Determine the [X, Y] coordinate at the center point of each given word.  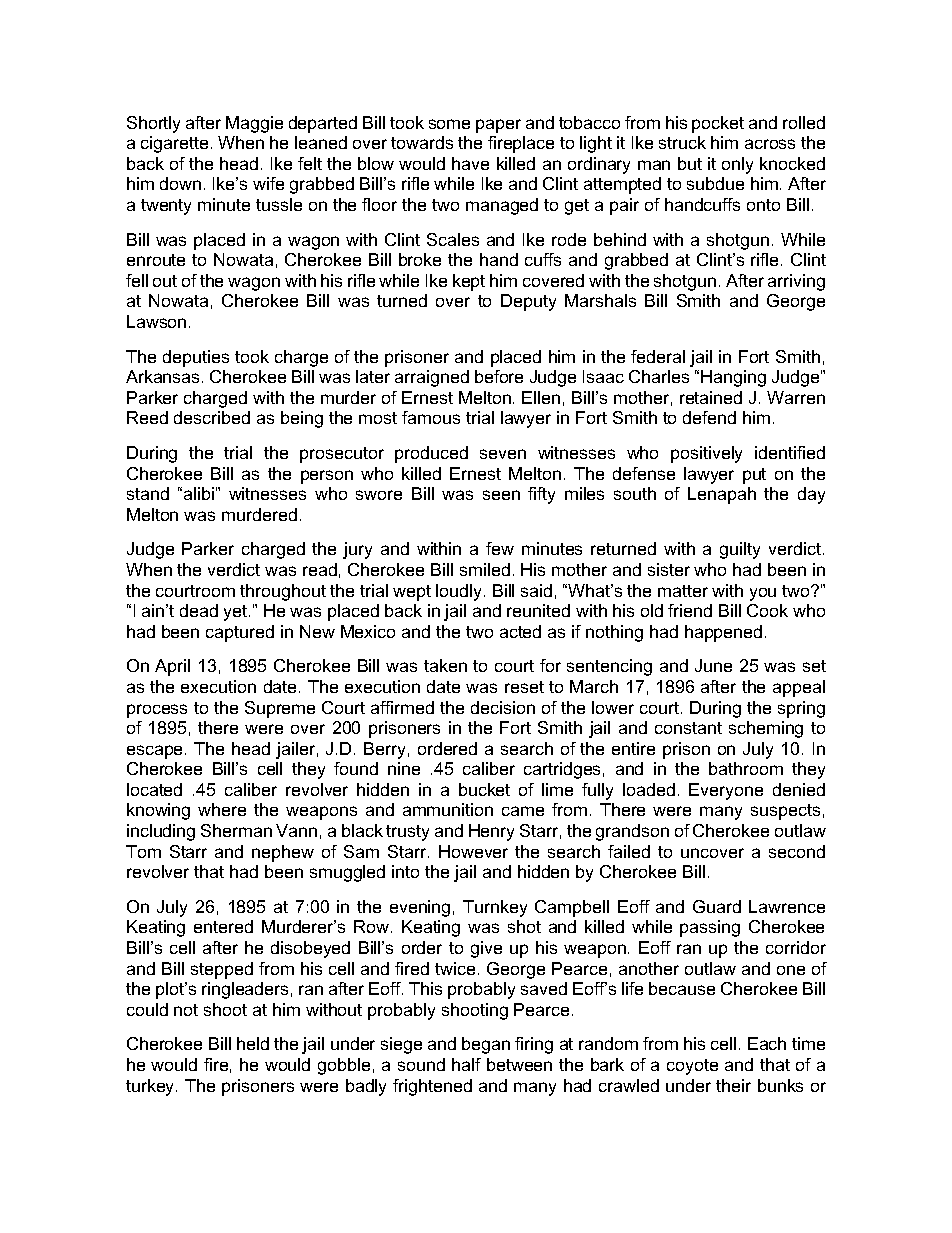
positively [706, 454]
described [212, 417]
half [466, 1064]
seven [503, 454]
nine [404, 768]
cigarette [174, 144]
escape [156, 752]
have [470, 163]
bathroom [746, 768]
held [253, 1043]
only [737, 165]
